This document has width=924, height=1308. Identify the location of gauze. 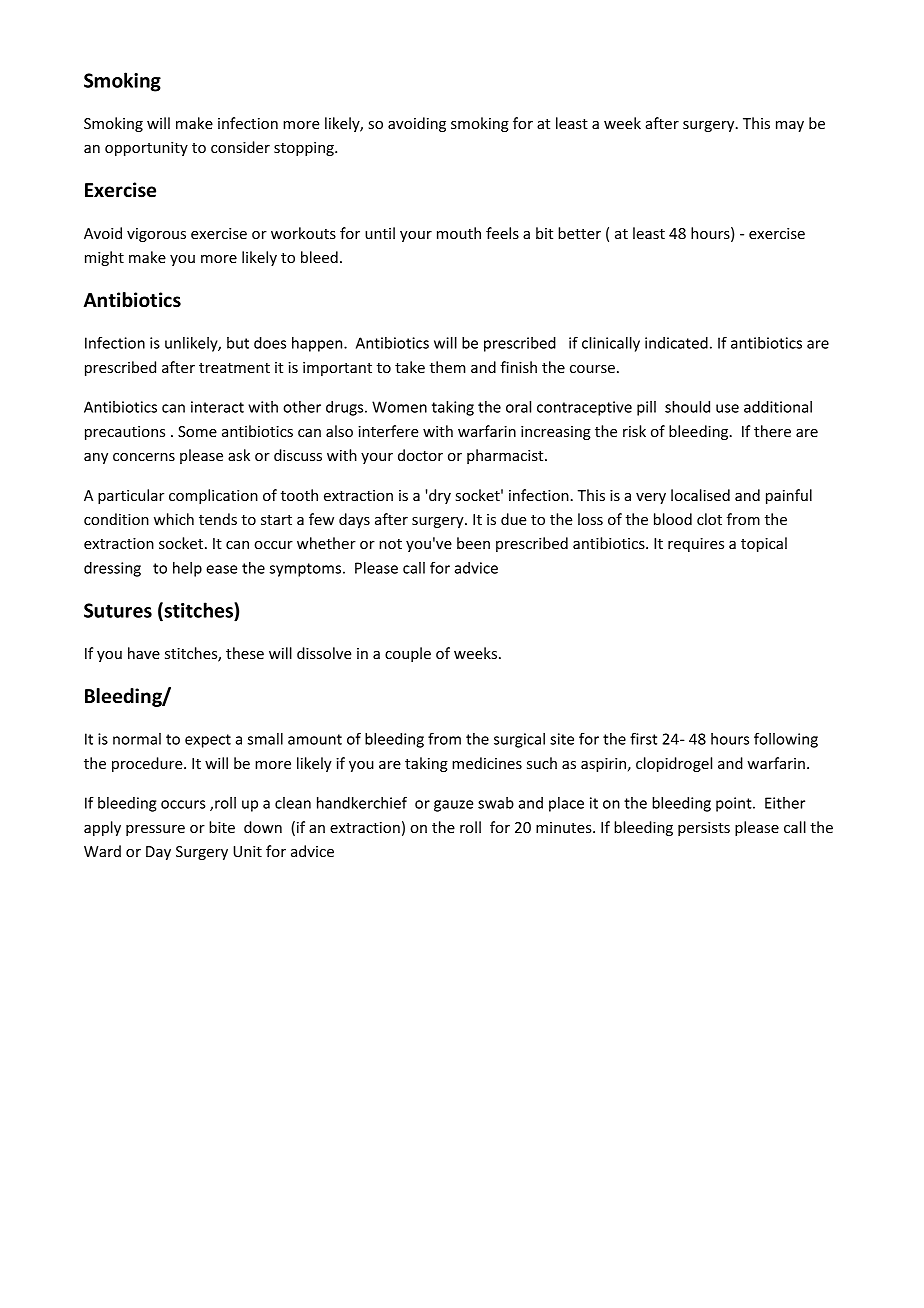
(453, 806).
